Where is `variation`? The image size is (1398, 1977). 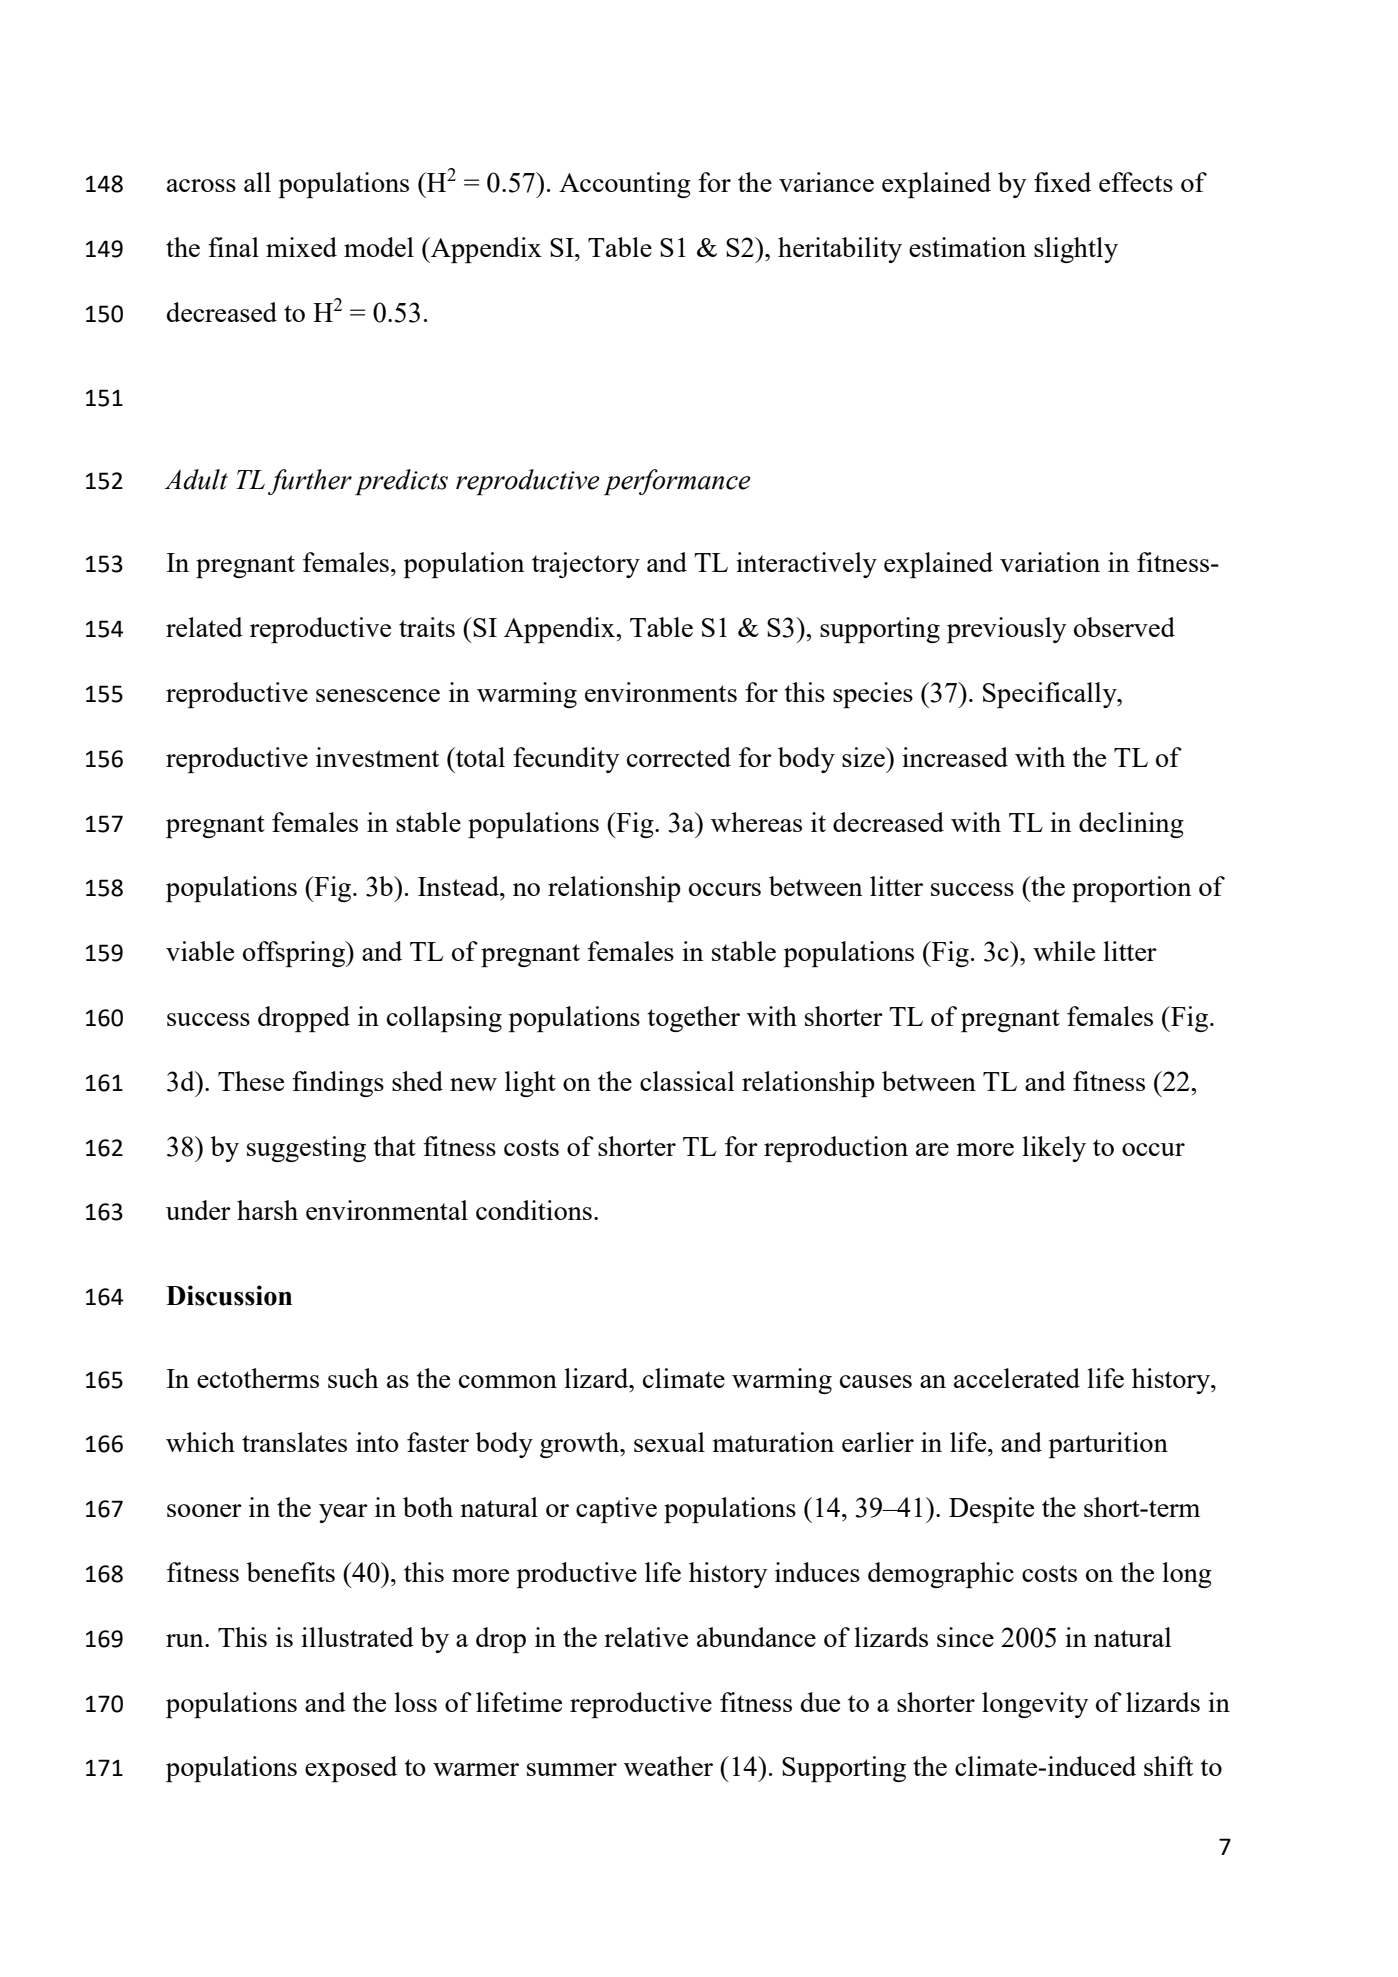 variation is located at coordinates (1050, 562).
